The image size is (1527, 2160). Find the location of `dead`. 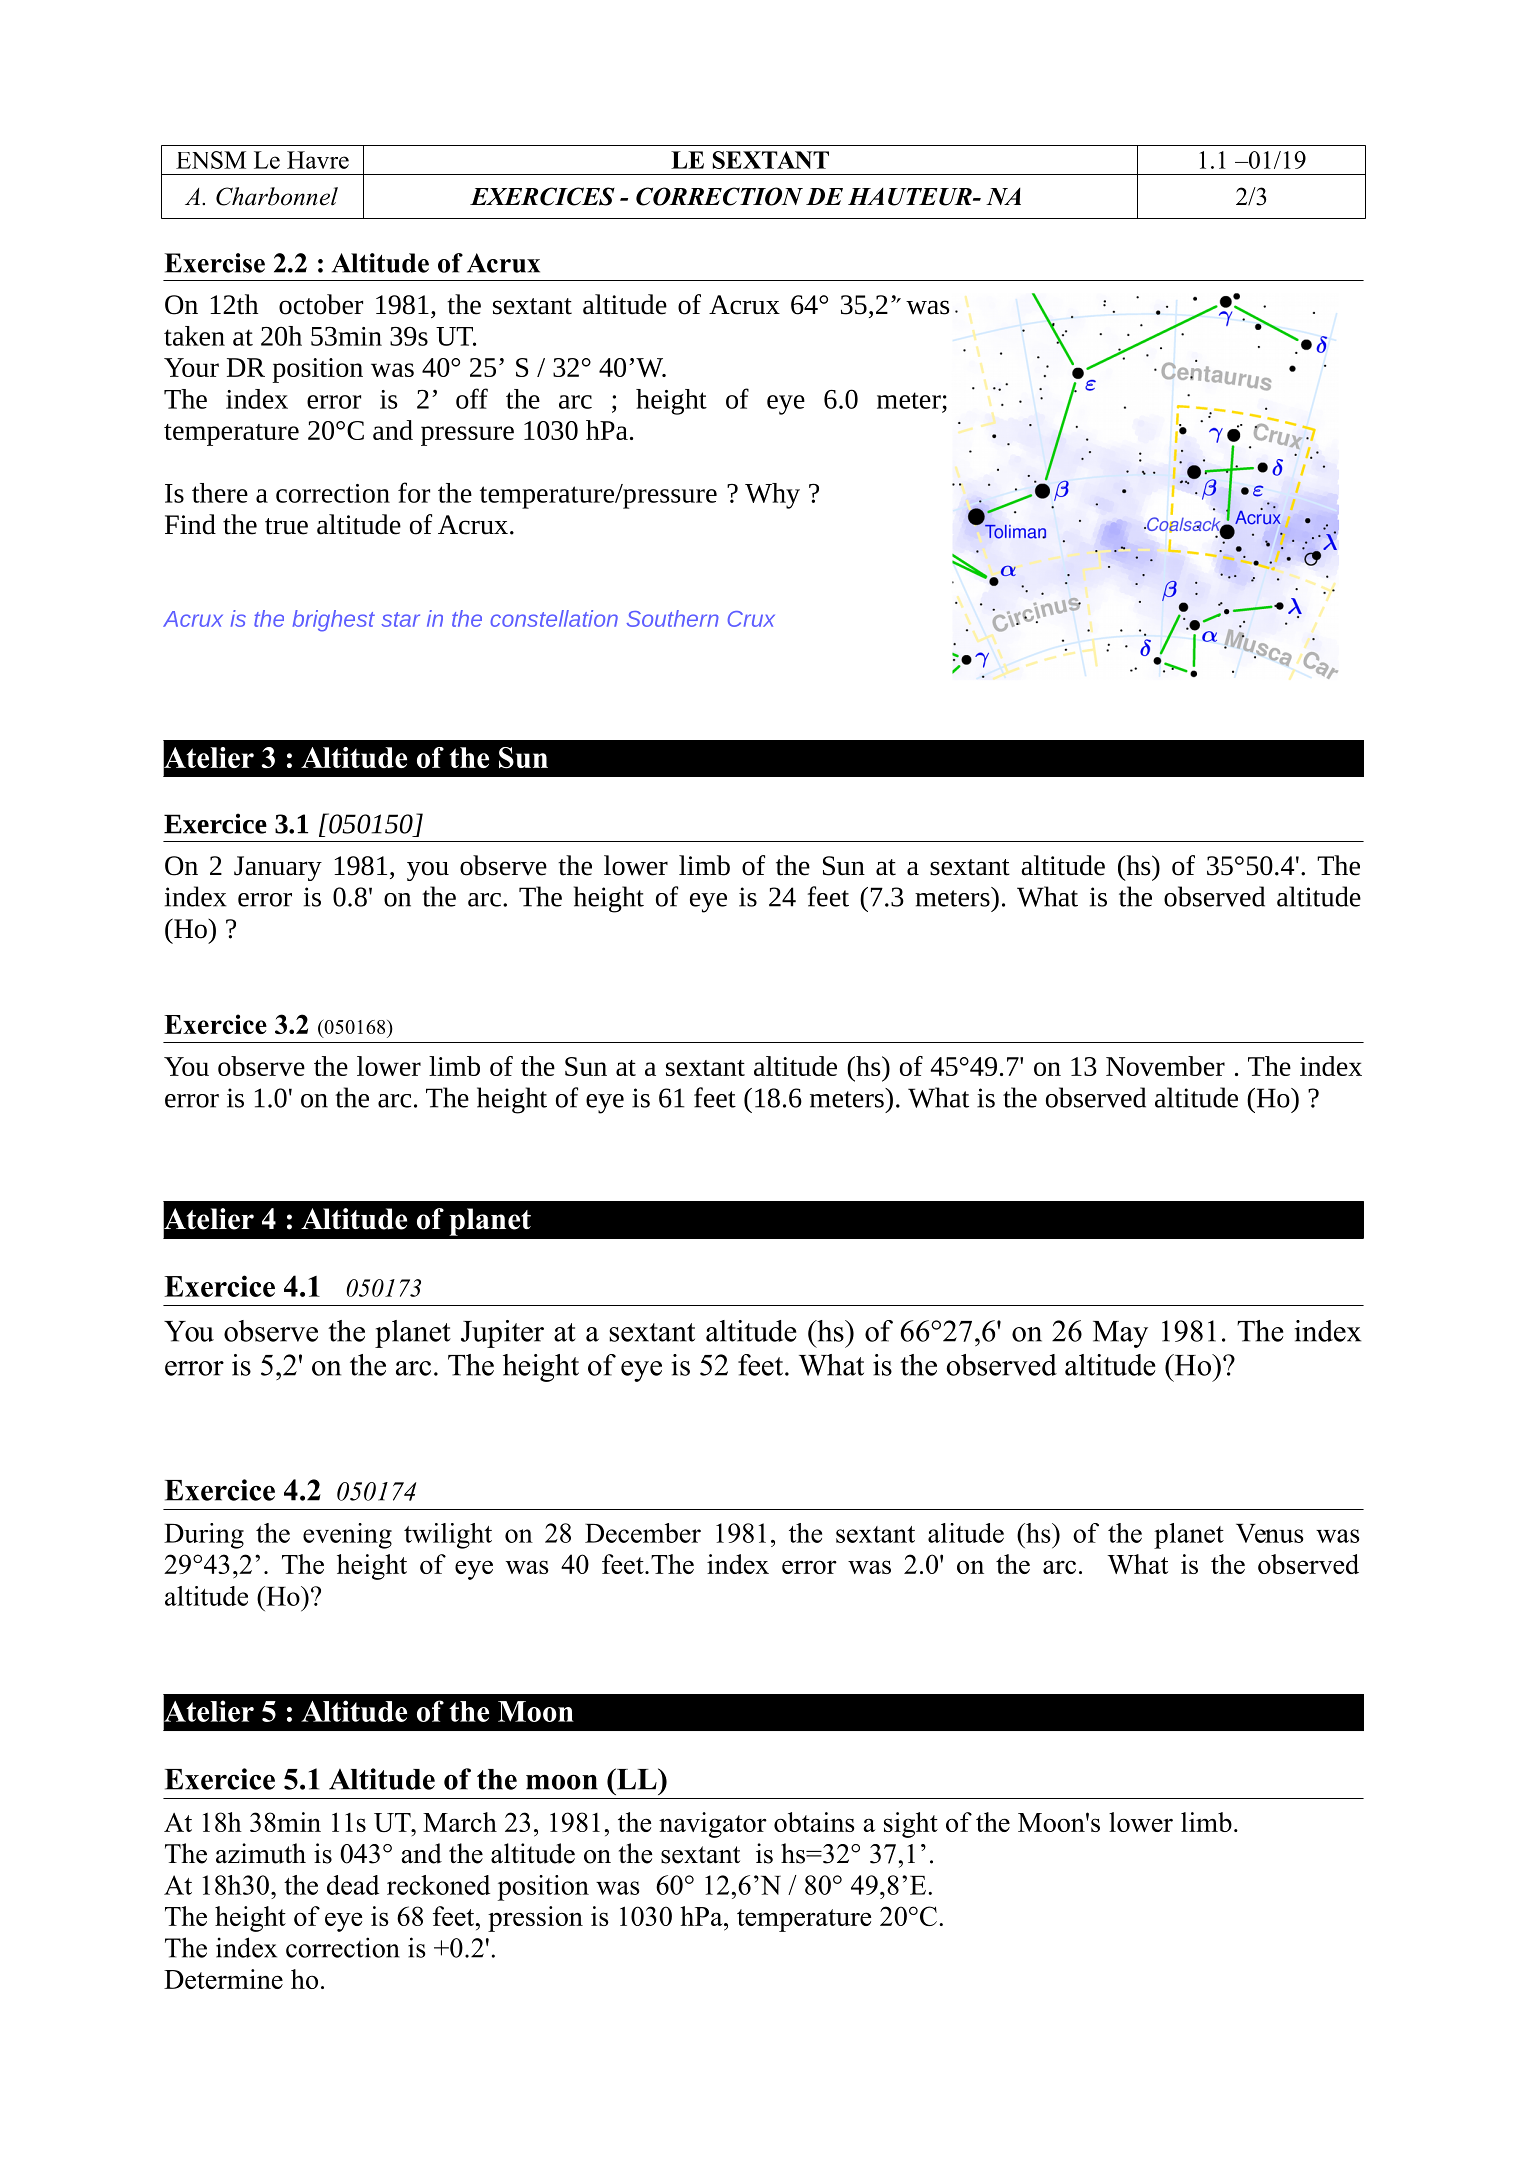

dead is located at coordinates (353, 1885).
